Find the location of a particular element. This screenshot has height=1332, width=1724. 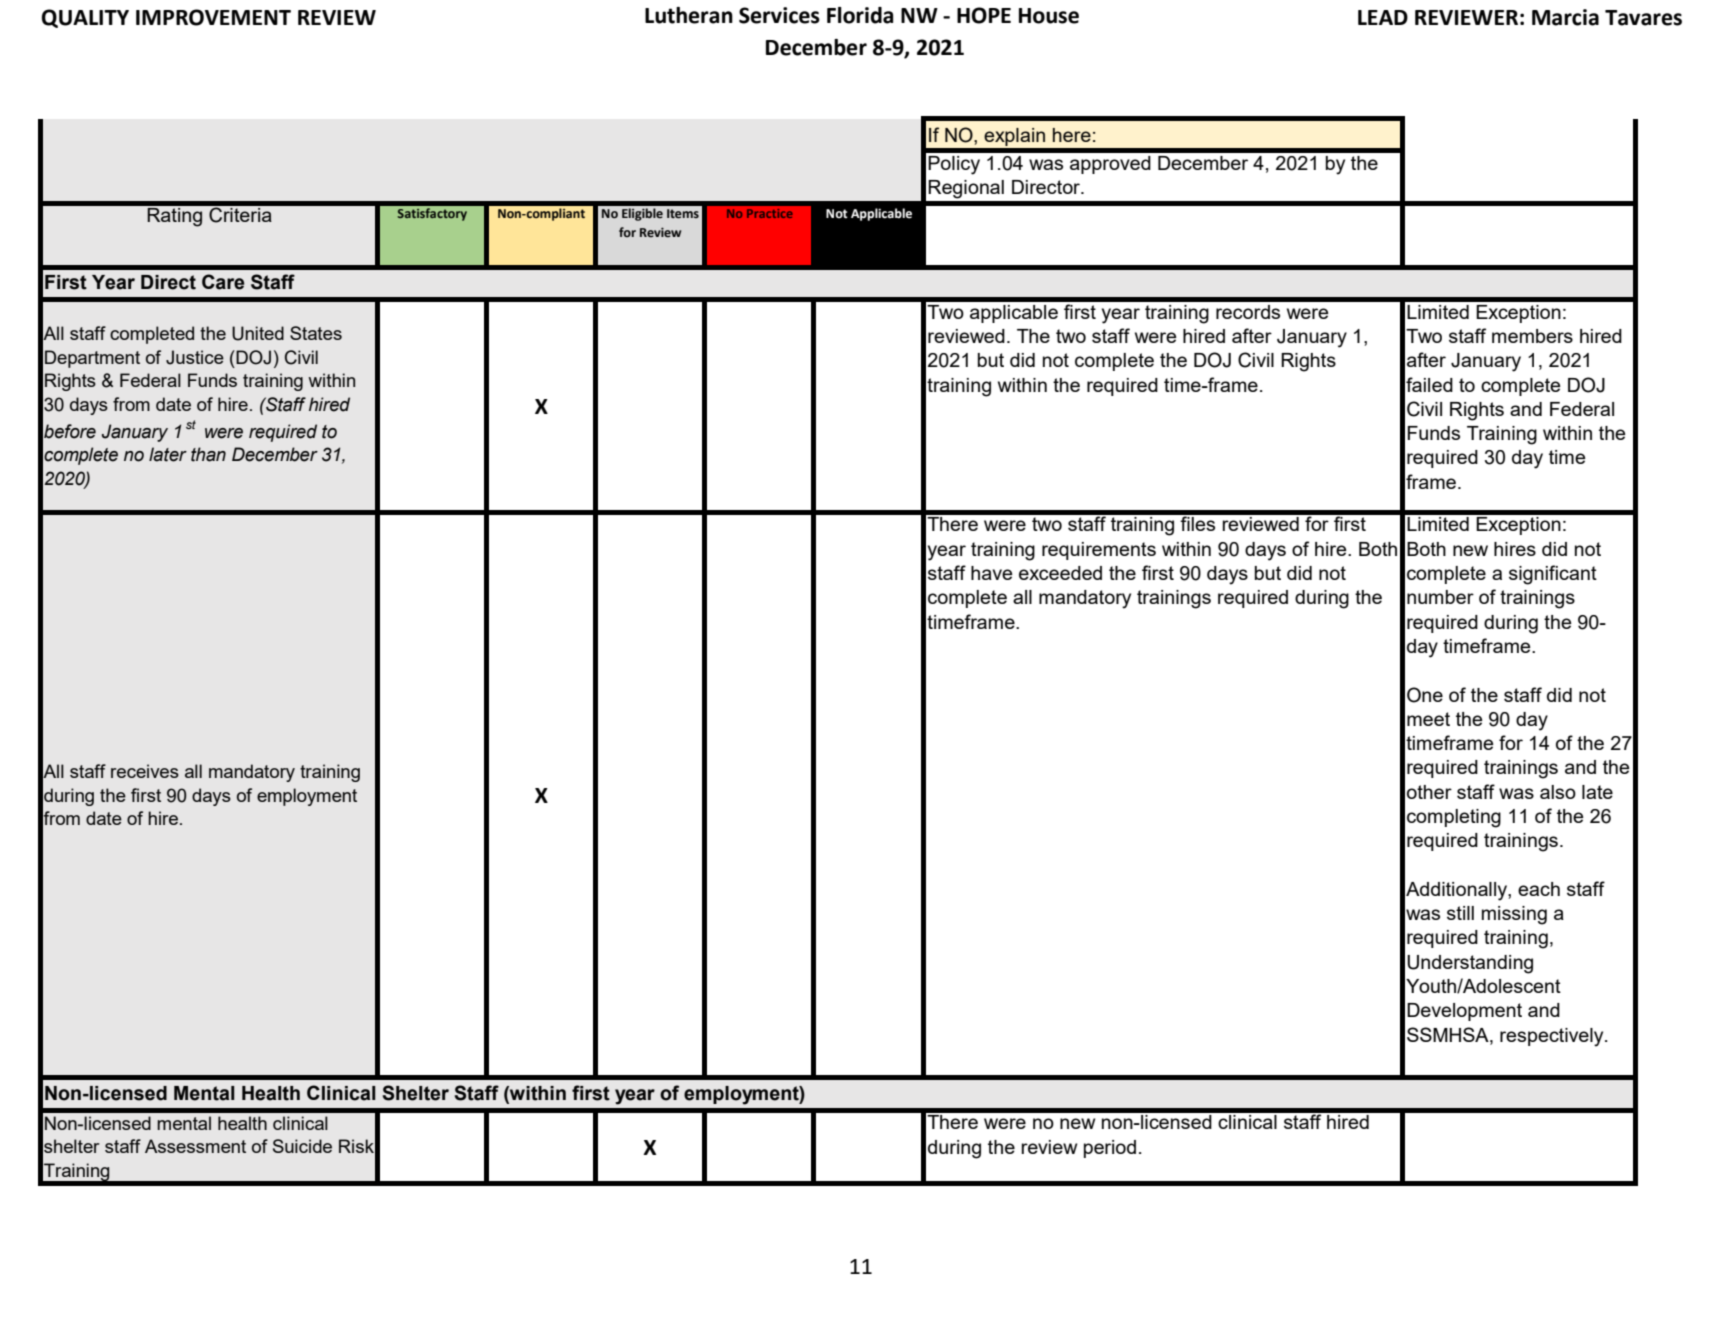

LEAD is located at coordinates (1383, 17).
